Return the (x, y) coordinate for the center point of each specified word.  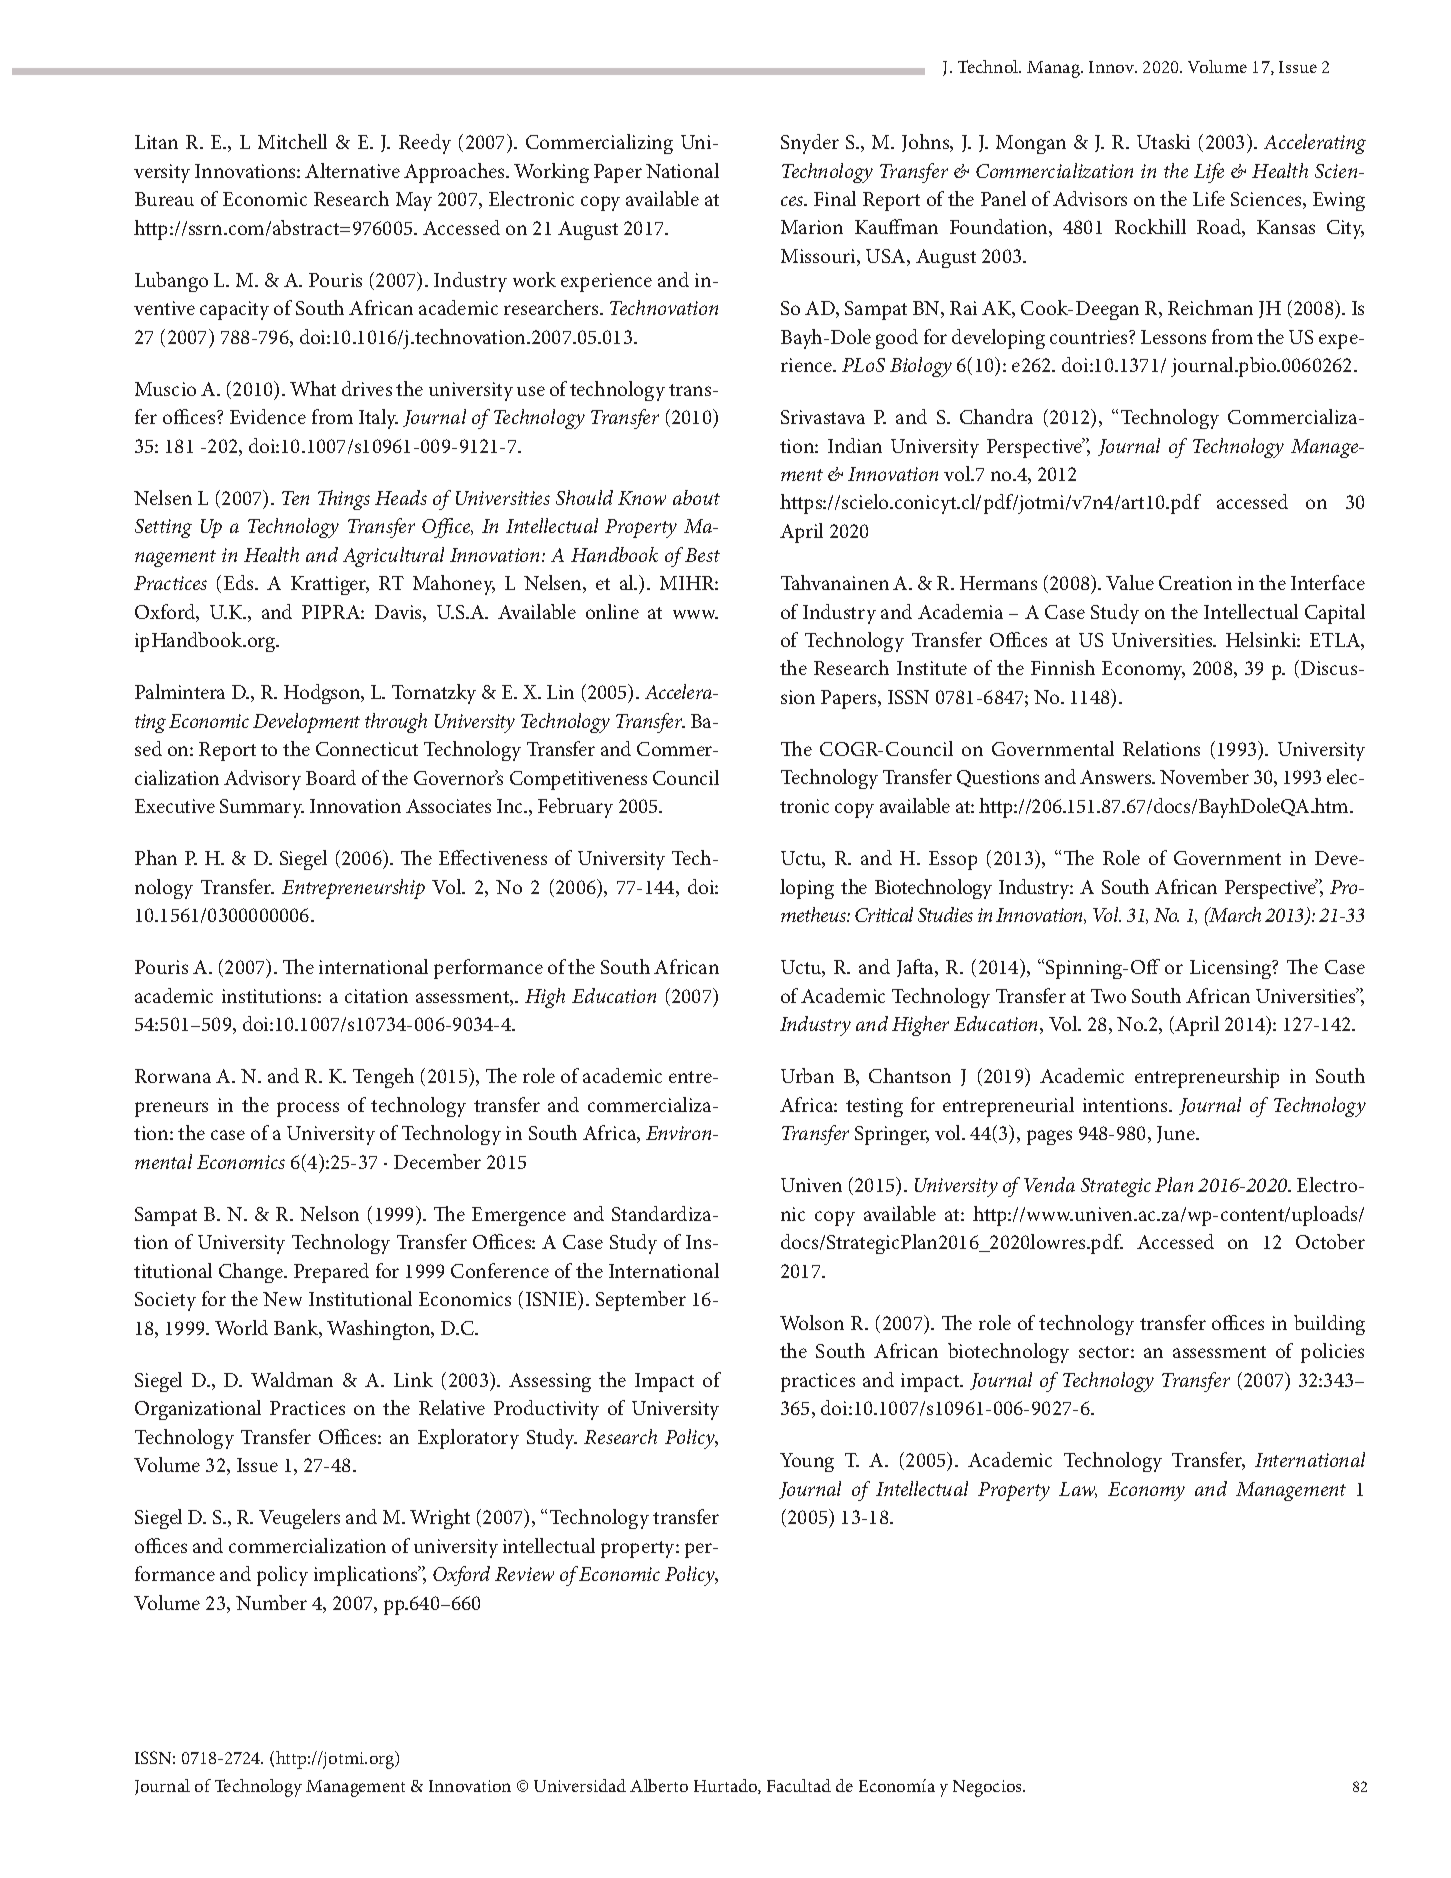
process (308, 1109)
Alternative (352, 170)
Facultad (799, 1785)
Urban (807, 1075)
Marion (812, 227)
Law (1078, 1490)
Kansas (1286, 227)
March (1234, 914)
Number (271, 1602)
